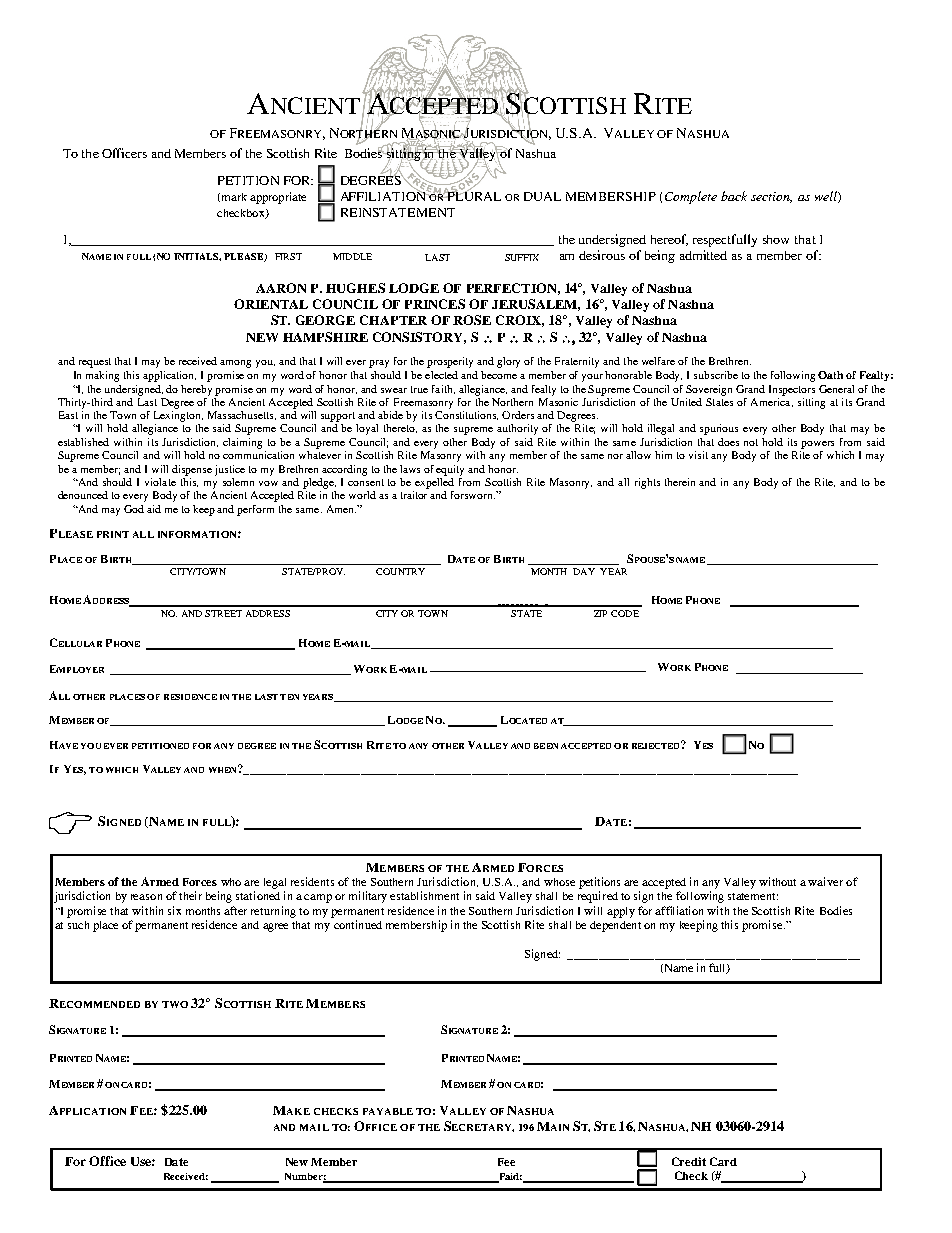  I want to click on PAYABLE, so click(388, 1111).
